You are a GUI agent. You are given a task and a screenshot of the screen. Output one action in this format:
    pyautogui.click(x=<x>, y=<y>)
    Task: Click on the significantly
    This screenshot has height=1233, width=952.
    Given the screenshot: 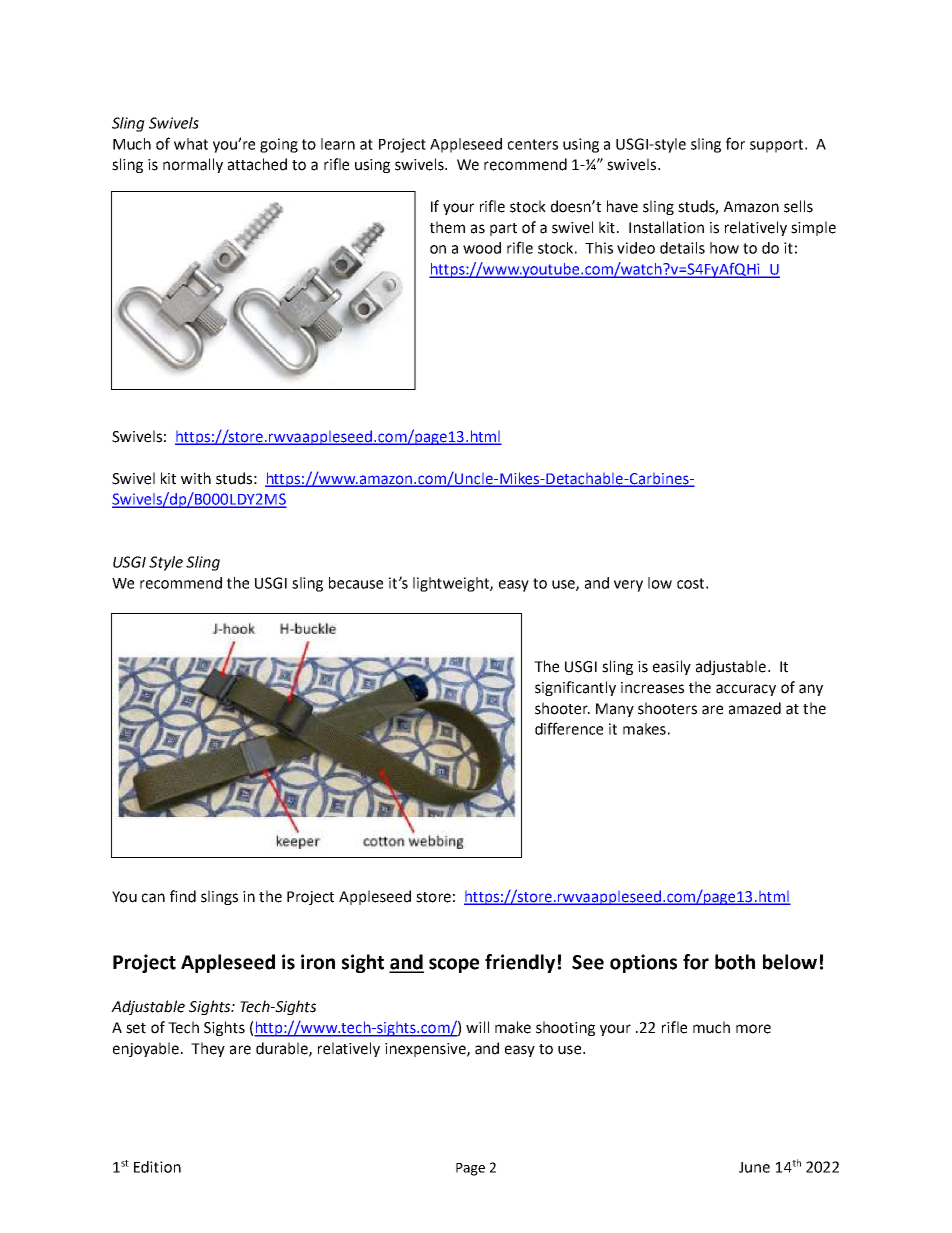 What is the action you would take?
    pyautogui.click(x=575, y=688)
